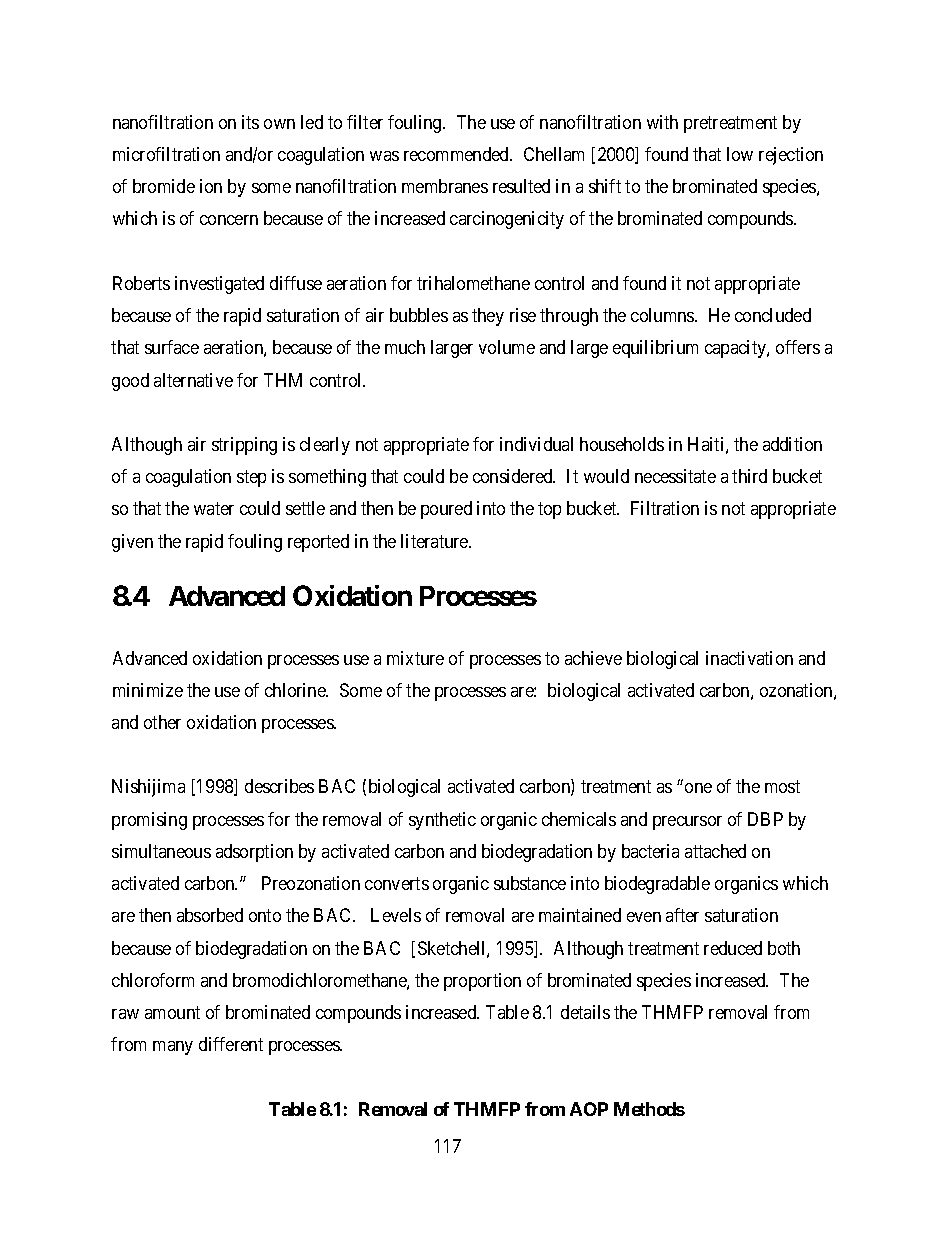 Image resolution: width=952 pixels, height=1233 pixels. Describe the element at coordinates (514, 476) in the image. I see `considered` at that location.
